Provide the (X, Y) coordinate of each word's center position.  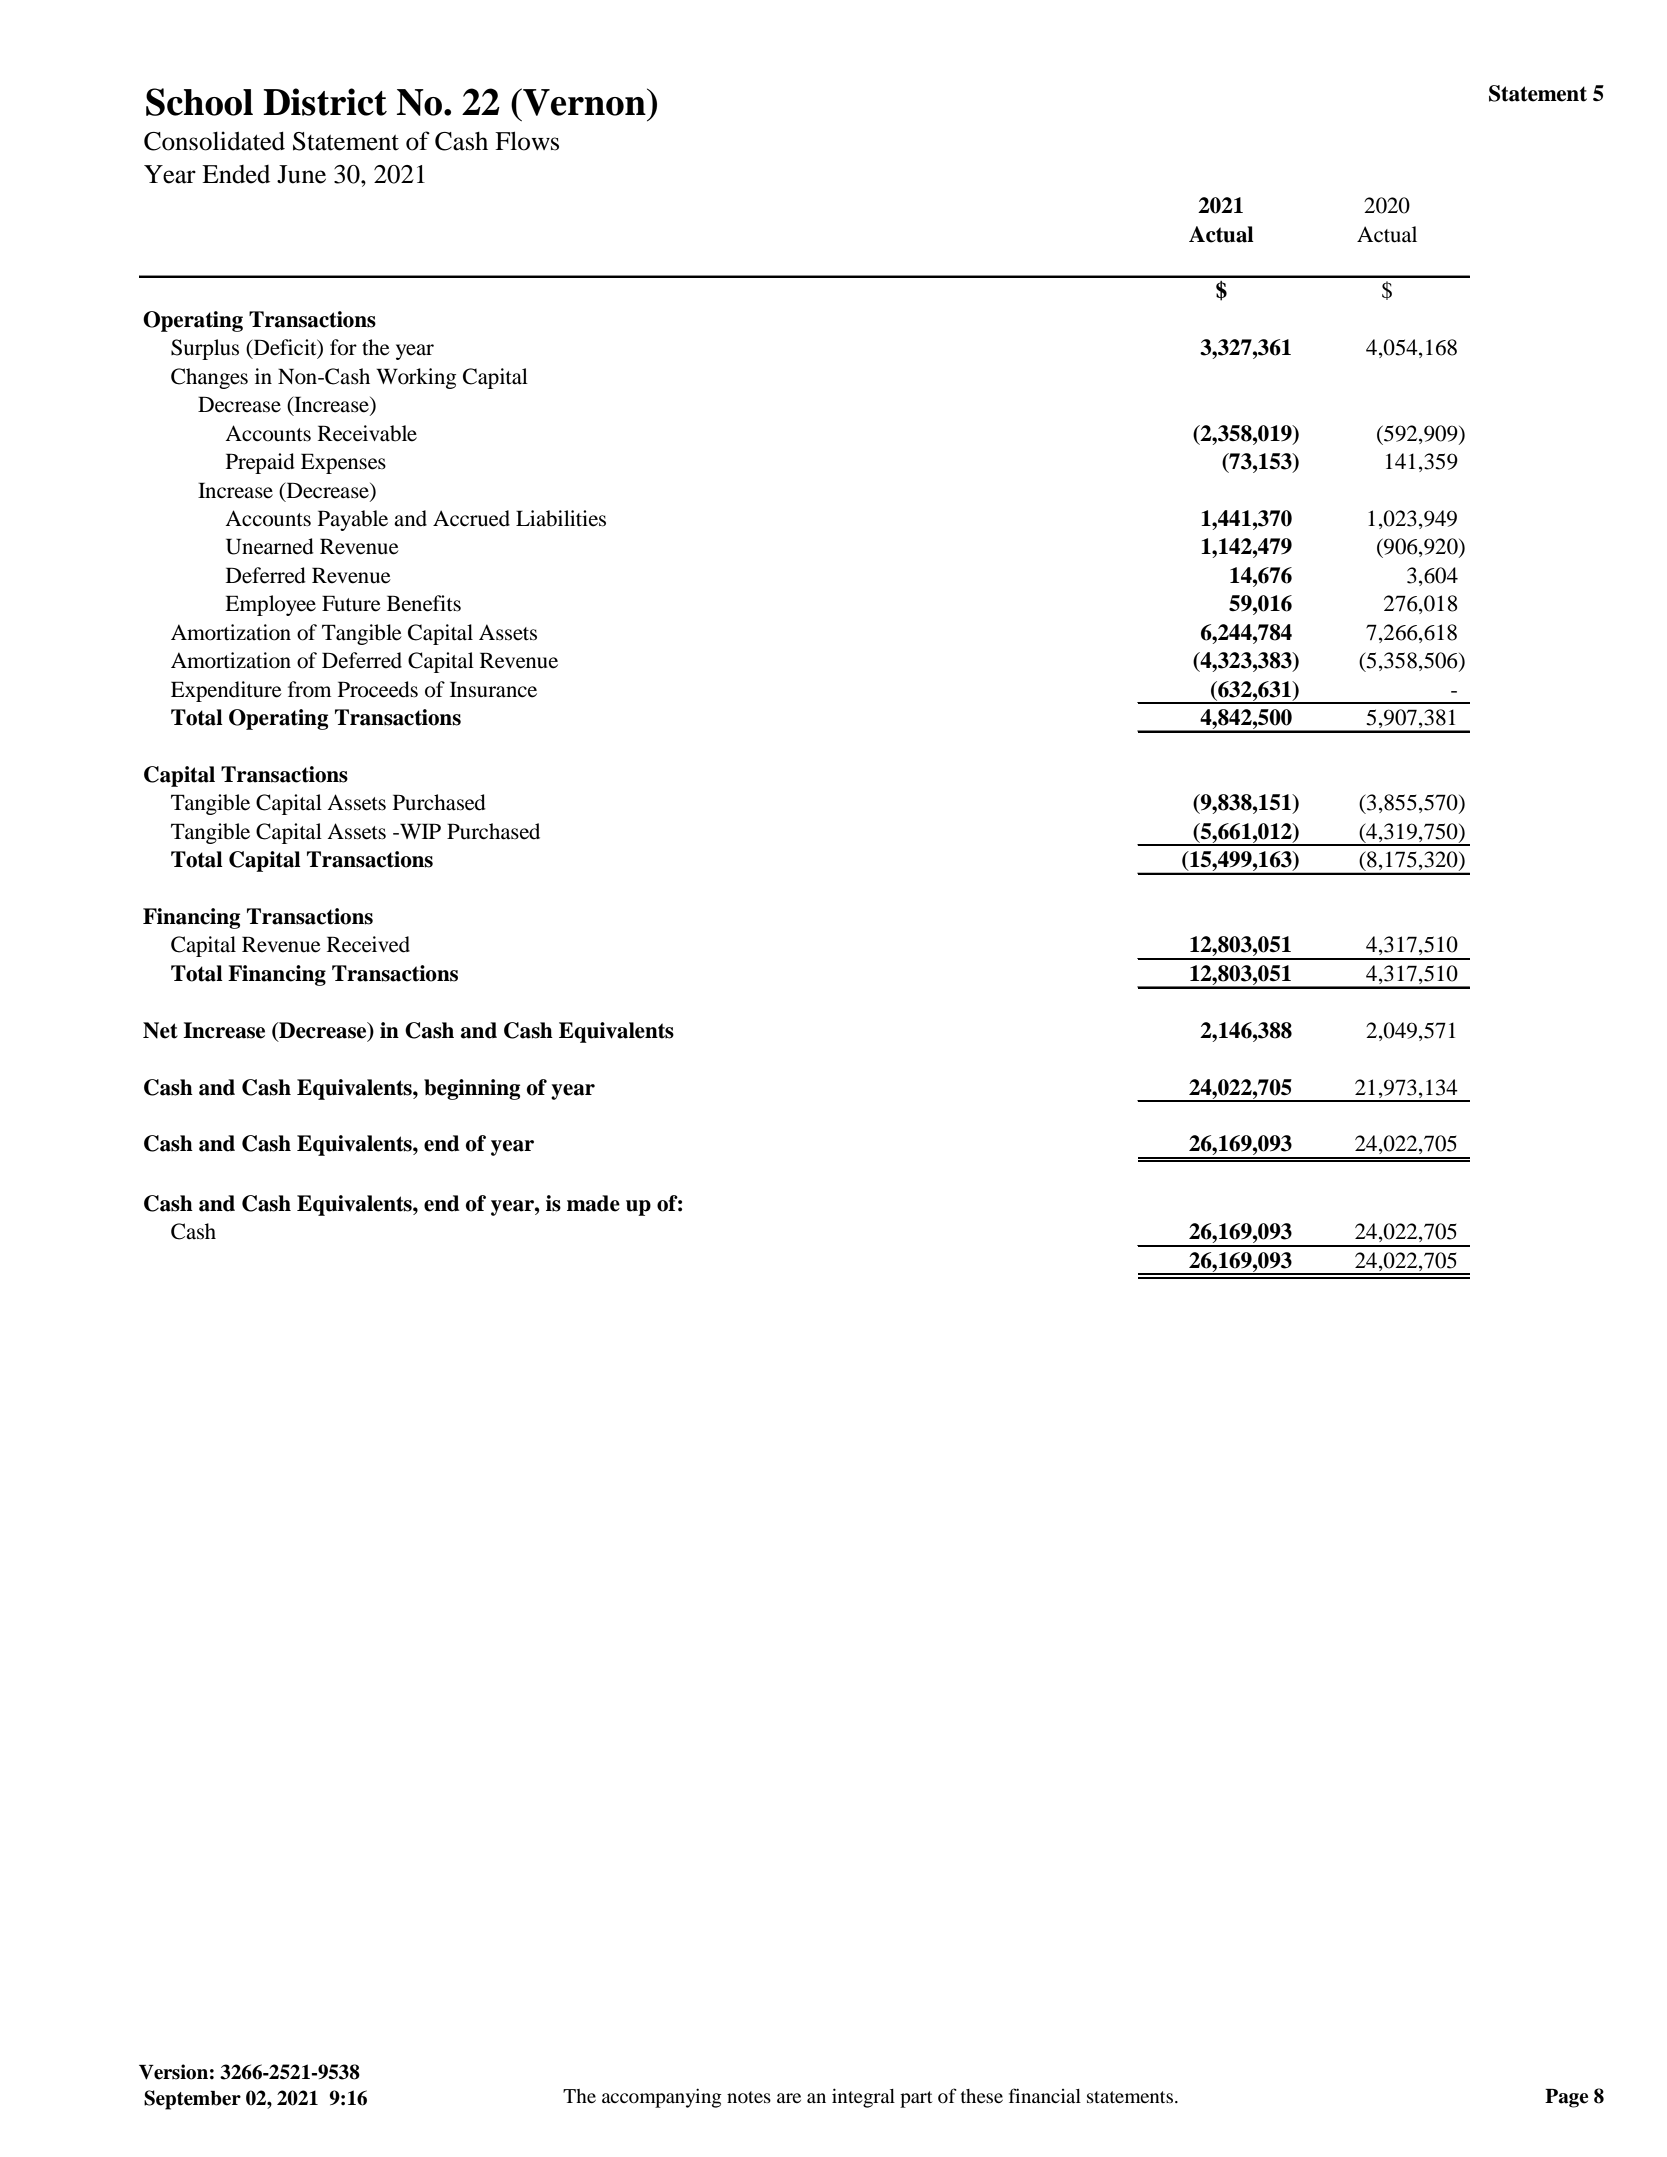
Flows (527, 141)
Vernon (584, 102)
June (301, 174)
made (593, 1203)
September (192, 2100)
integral (863, 2098)
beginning (472, 1089)
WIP (419, 831)
